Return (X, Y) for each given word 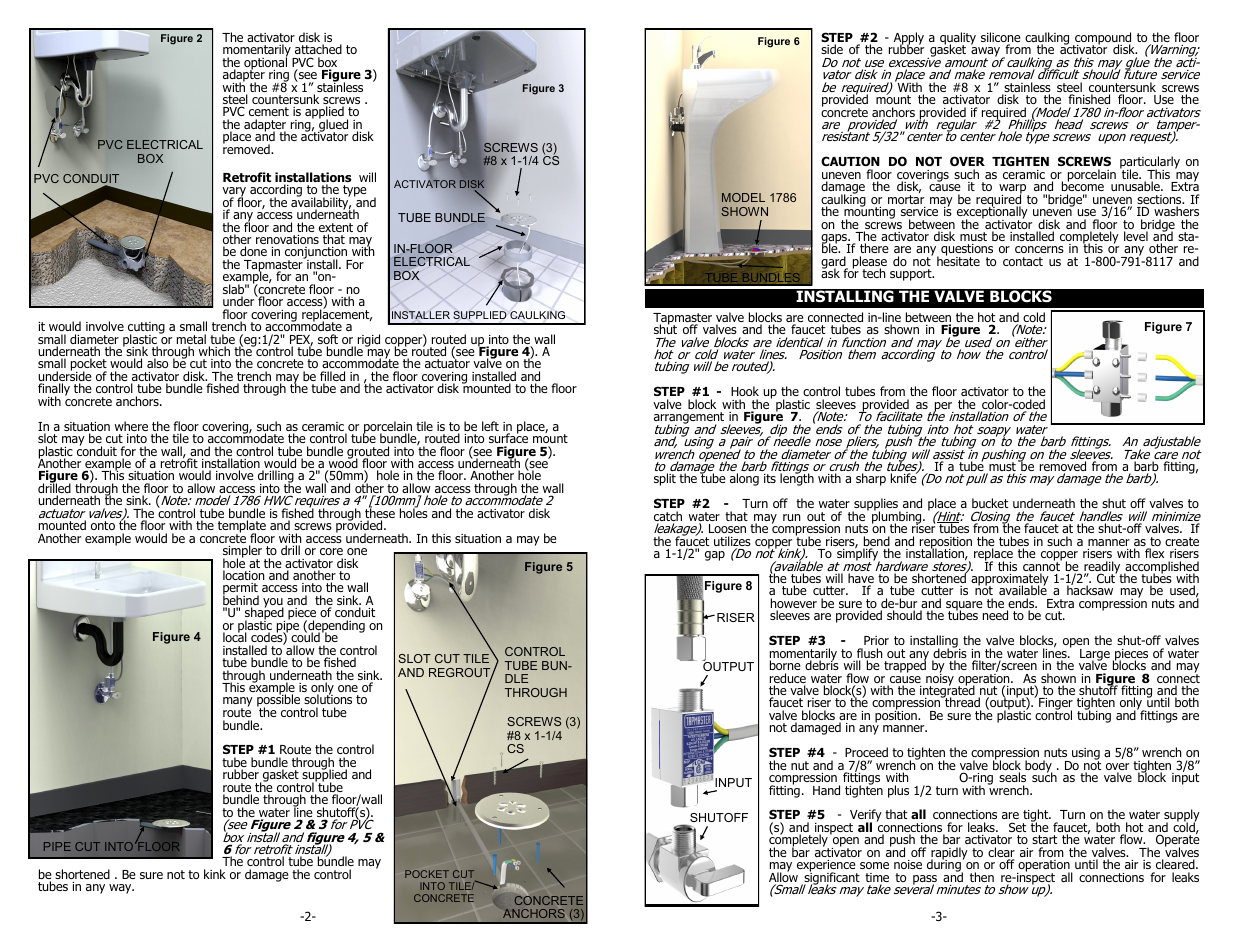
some (874, 865)
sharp (871, 479)
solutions (328, 700)
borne (785, 665)
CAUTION (850, 161)
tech (874, 273)
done (253, 251)
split (665, 479)
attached (318, 49)
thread (962, 703)
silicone (1001, 38)
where (131, 426)
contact (1023, 261)
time (877, 879)
